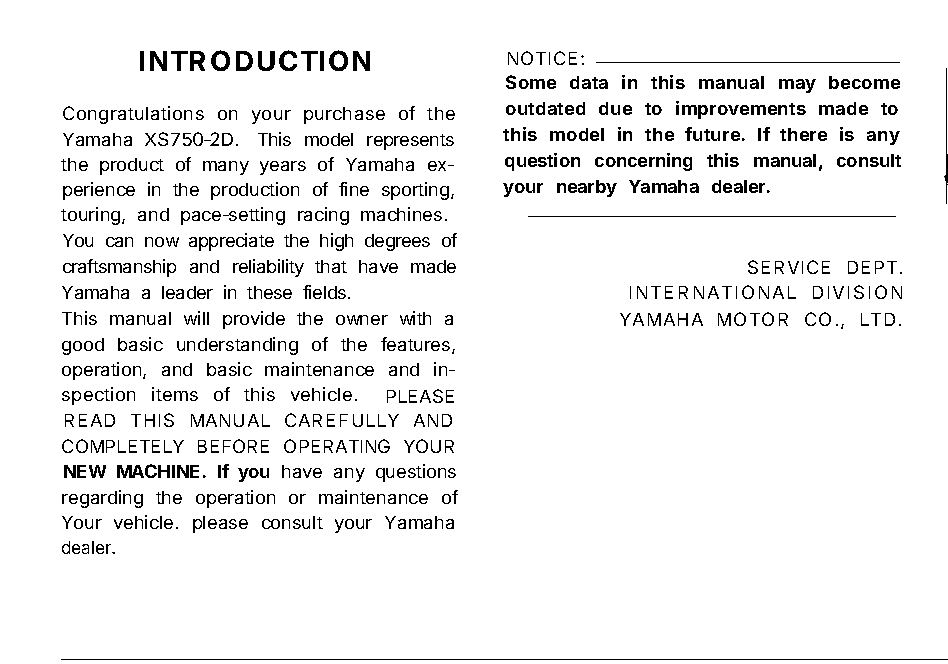  I want to click on touring, so click(90, 216).
